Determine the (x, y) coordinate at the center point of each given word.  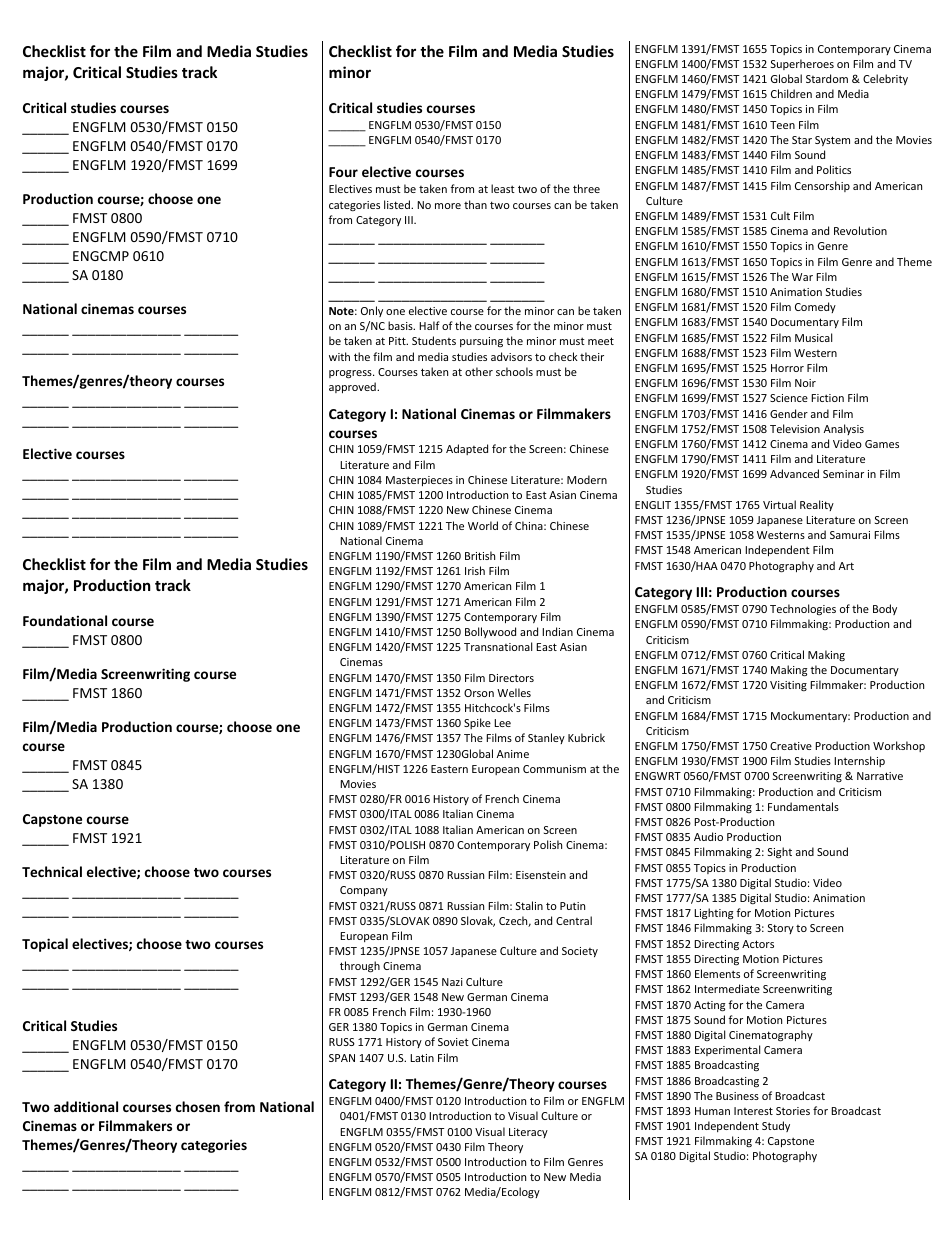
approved (353, 387)
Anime (513, 754)
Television (795, 428)
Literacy (528, 1133)
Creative (791, 746)
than (475, 204)
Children (791, 93)
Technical (52, 871)
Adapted (467, 449)
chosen (198, 1106)
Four (343, 172)
